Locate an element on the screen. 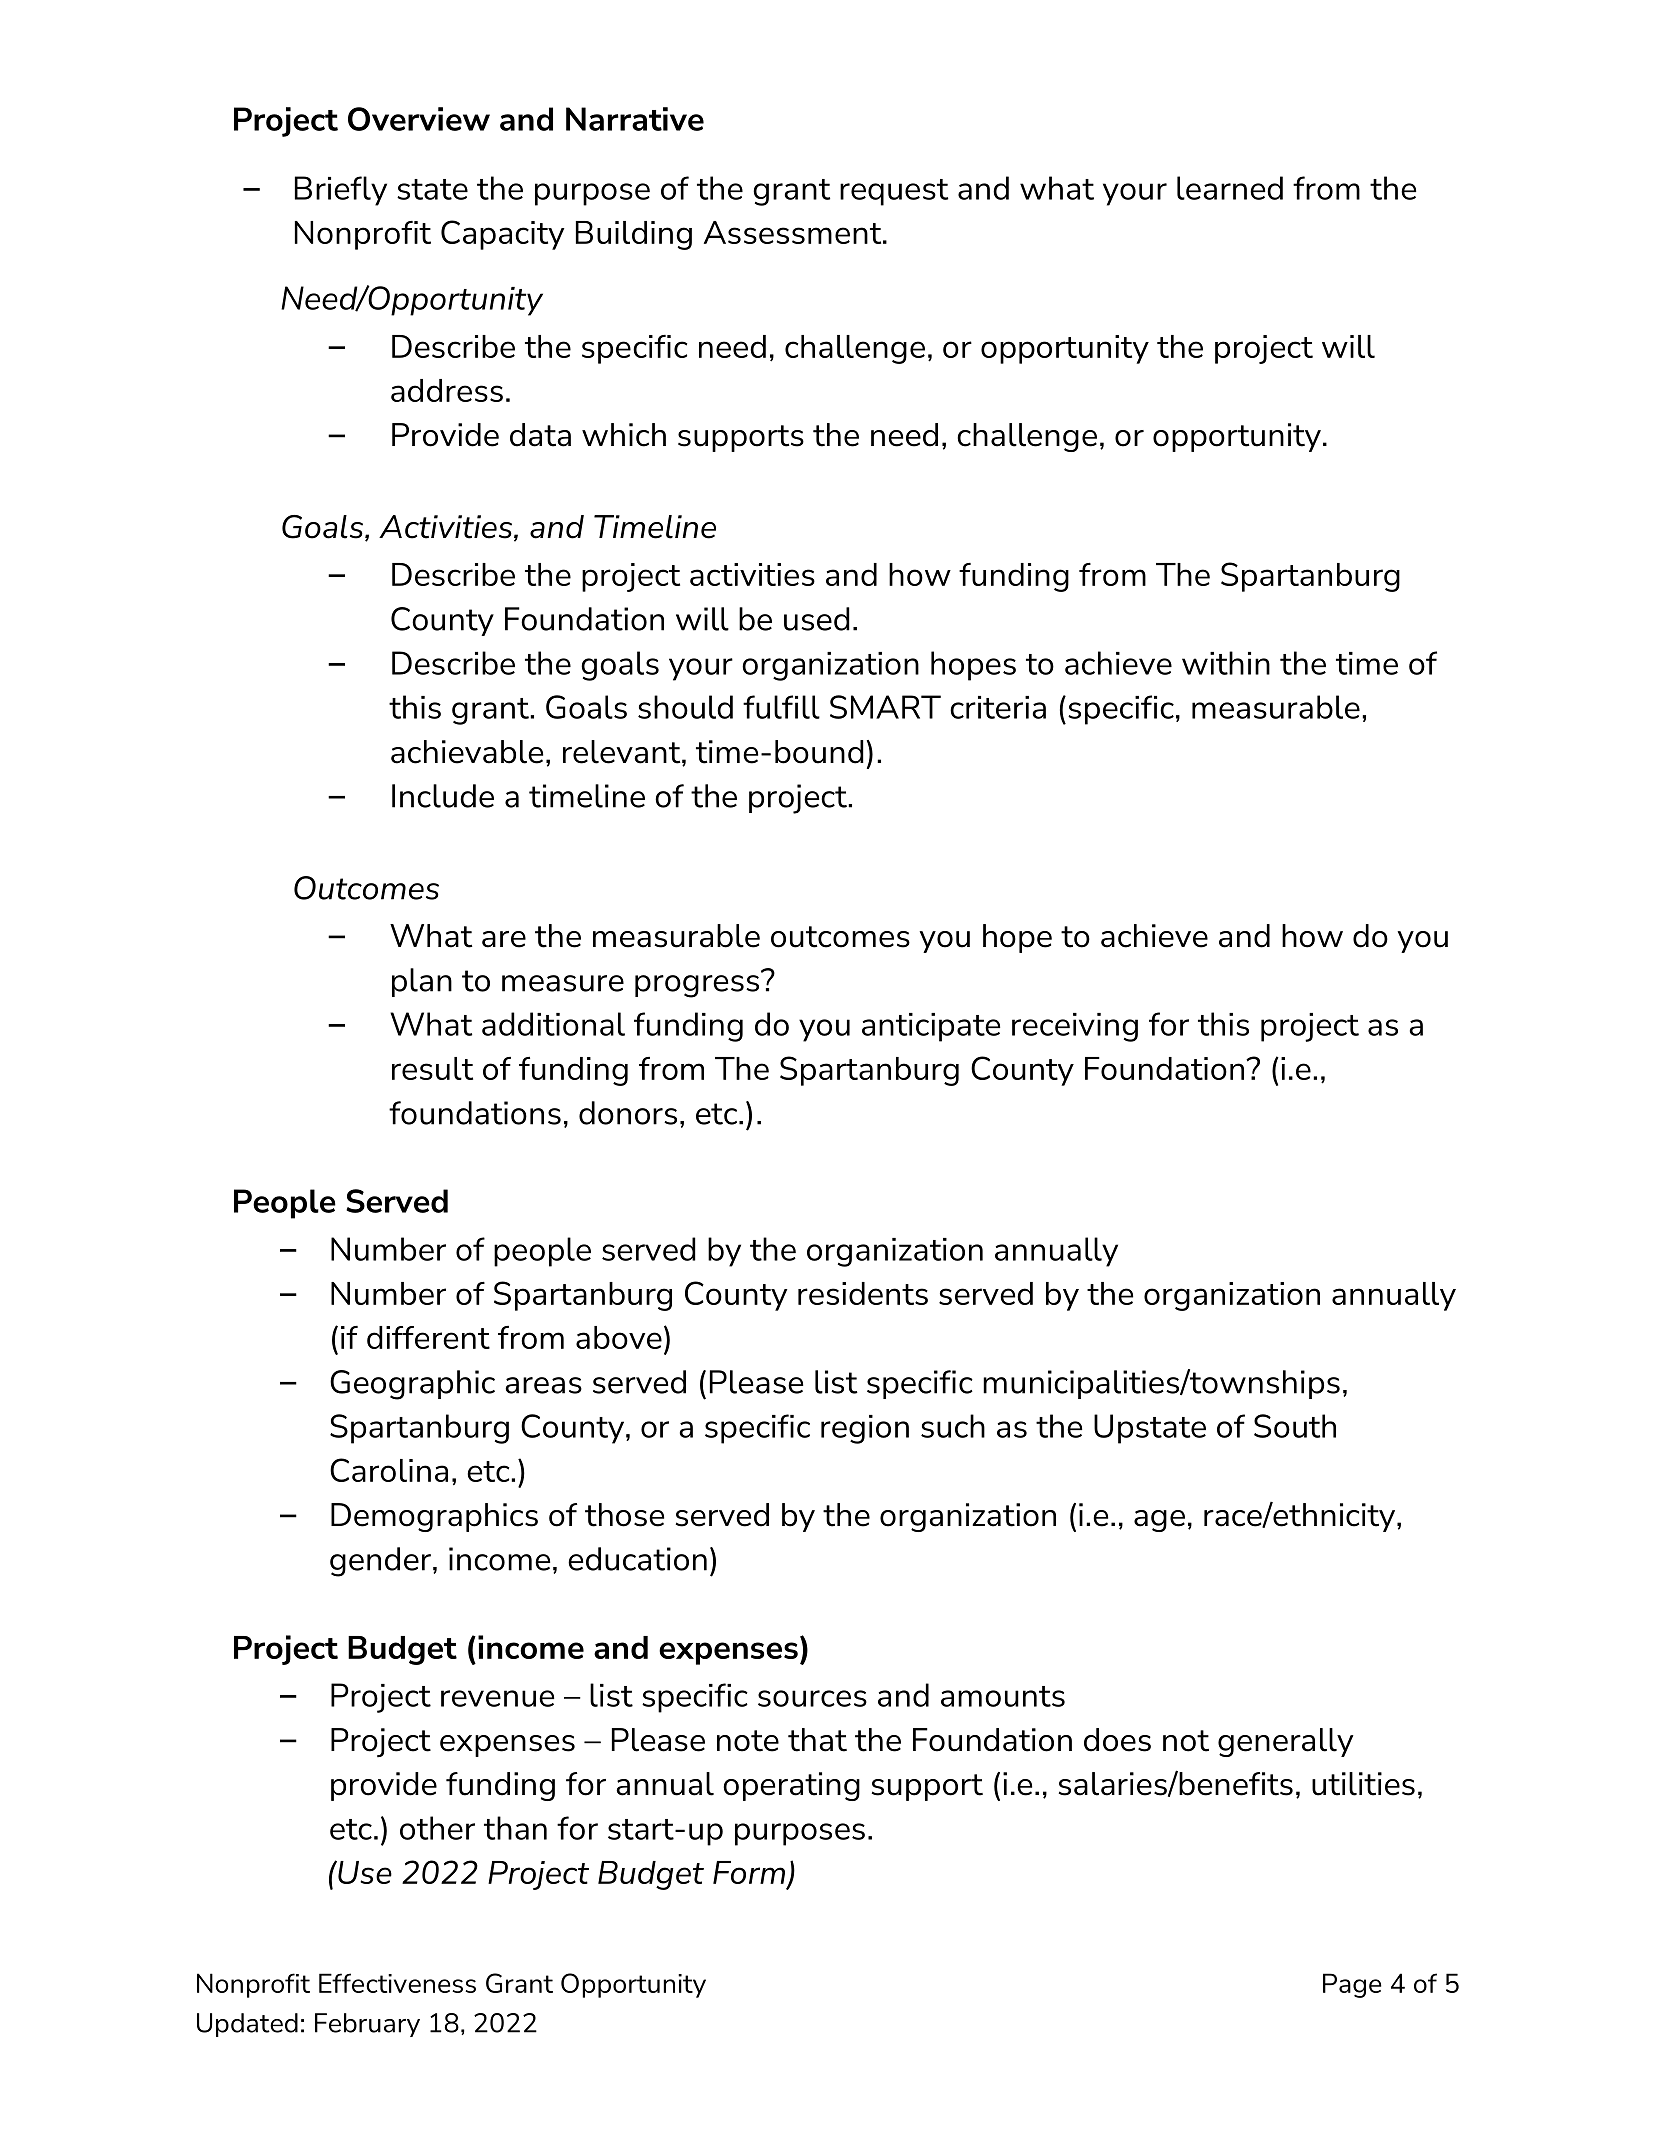  Briefly is located at coordinates (341, 191).
